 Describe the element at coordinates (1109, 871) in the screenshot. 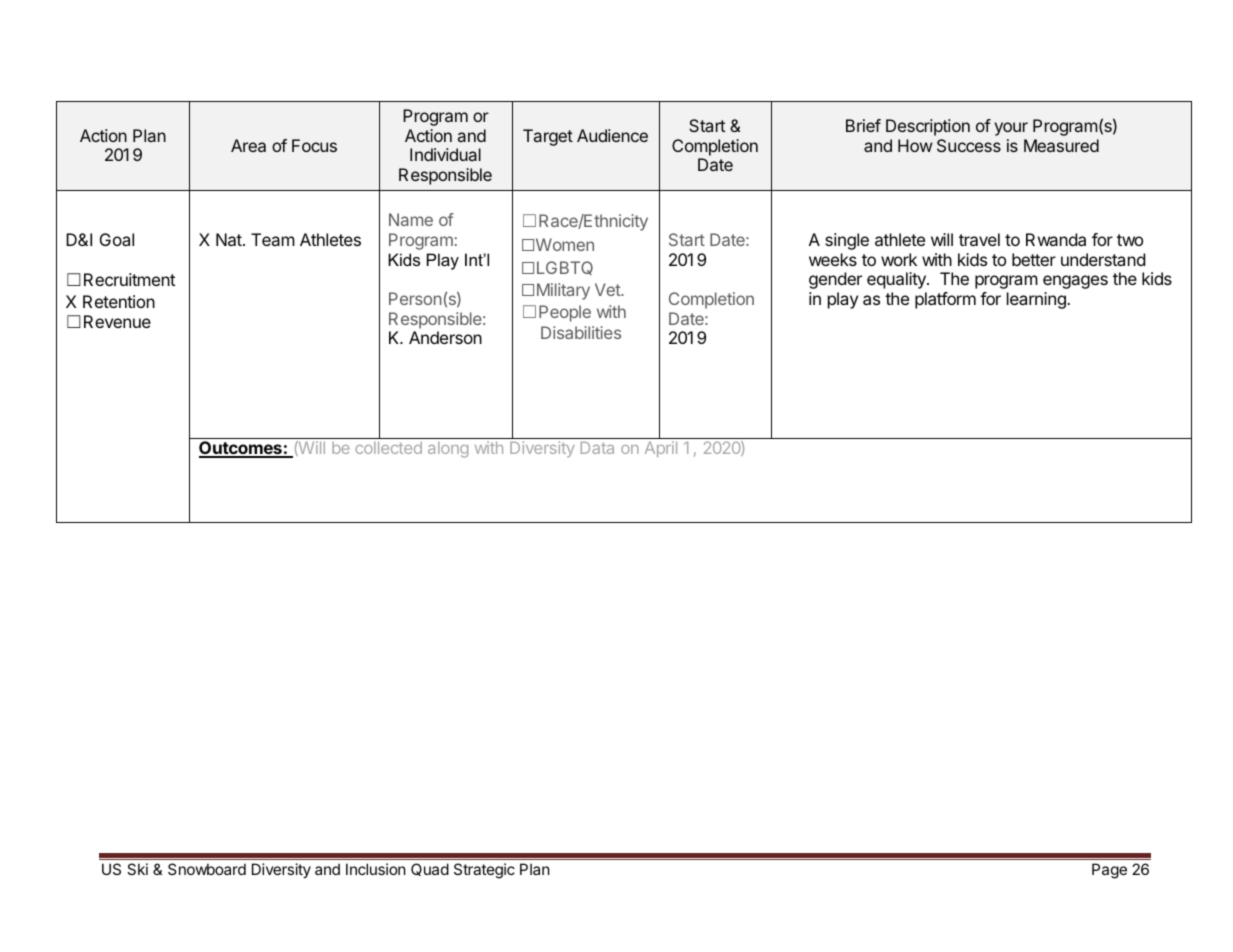

I see `Page` at that location.
